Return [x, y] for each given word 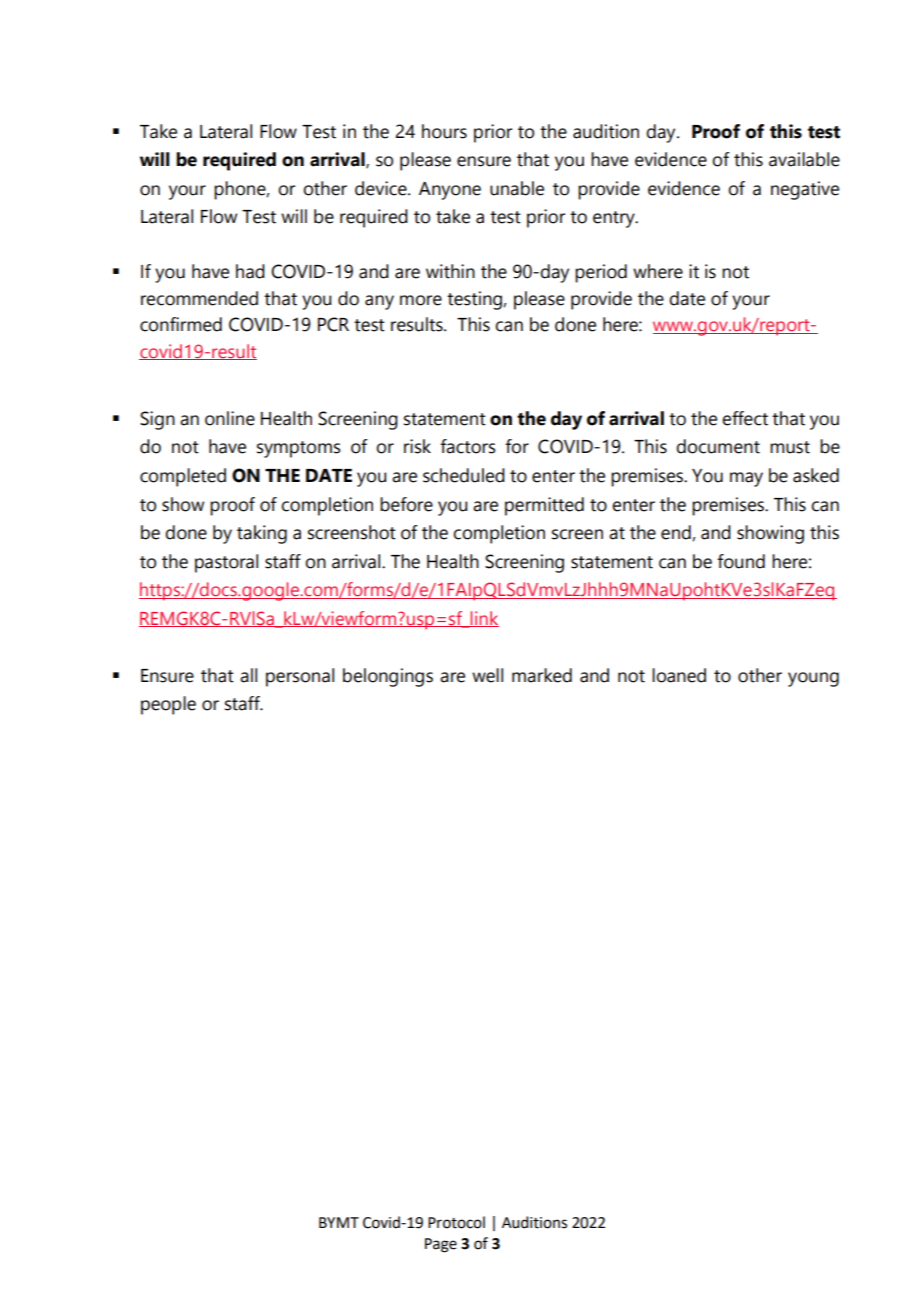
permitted [544, 506]
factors [468, 446]
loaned [679, 675]
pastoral [226, 563]
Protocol [456, 1222]
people [168, 705]
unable [517, 188]
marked [542, 675]
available [804, 159]
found [741, 561]
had [250, 271]
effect [745, 418]
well [487, 675]
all [248, 675]
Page [441, 1245]
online [230, 418]
